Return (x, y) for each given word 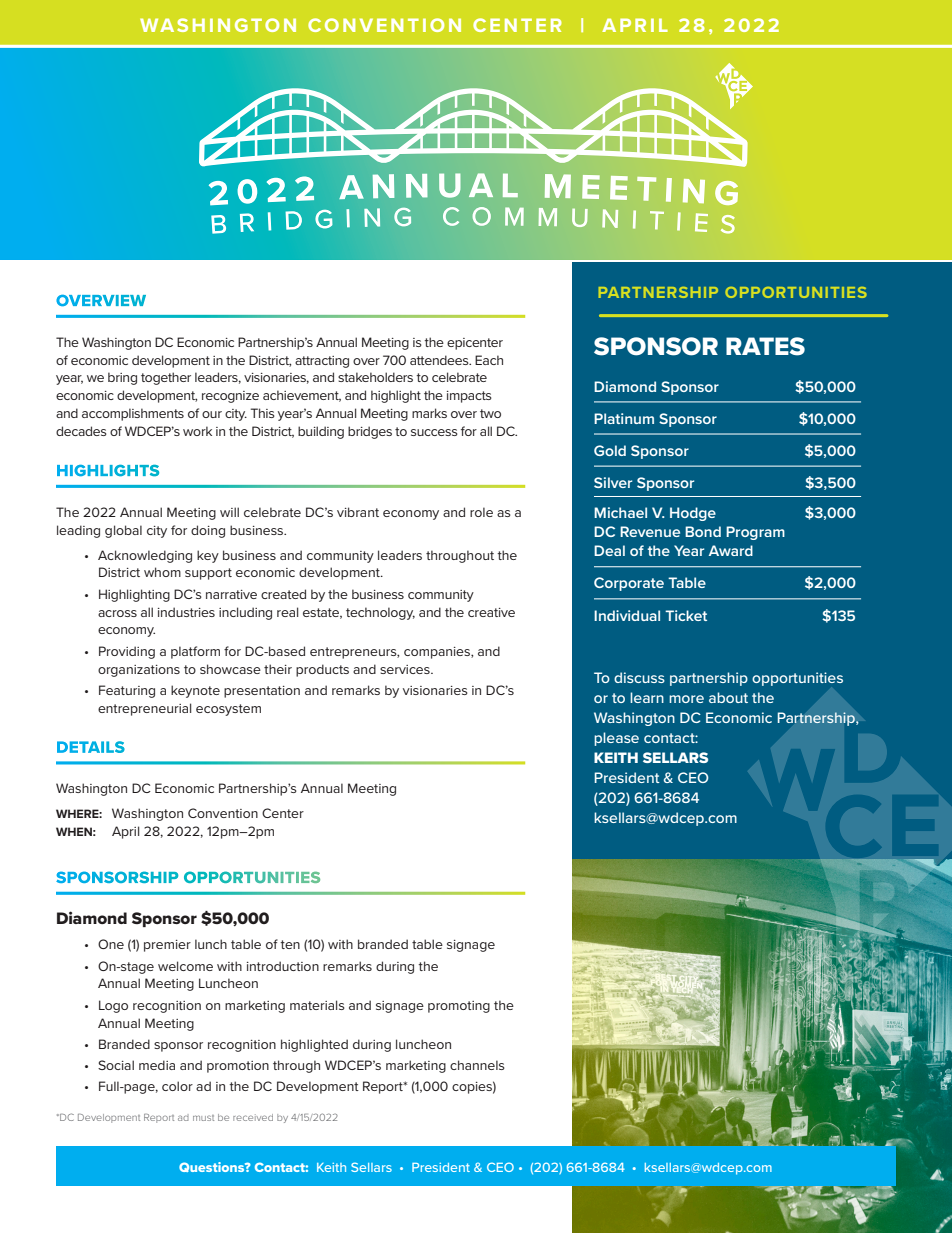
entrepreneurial (144, 709)
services (406, 669)
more (686, 699)
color (177, 1086)
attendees (440, 360)
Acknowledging (145, 556)
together (166, 378)
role (481, 512)
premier (167, 946)
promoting (459, 1007)
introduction (283, 966)
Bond (703, 531)
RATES (765, 346)
